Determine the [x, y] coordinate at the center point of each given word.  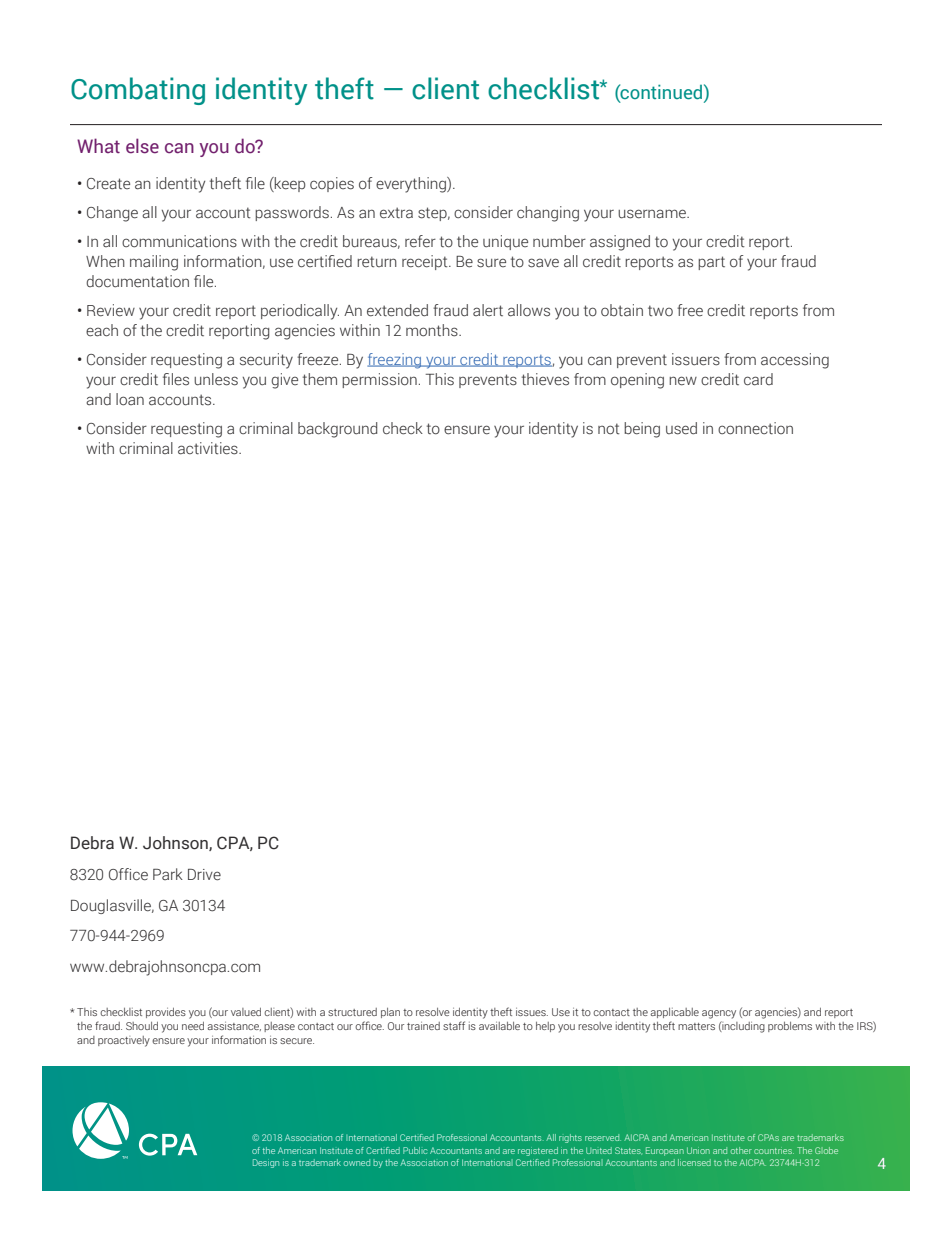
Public [415, 1150]
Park [168, 874]
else [142, 146]
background [337, 430]
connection [755, 428]
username [653, 214]
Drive [204, 875]
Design [266, 1163]
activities [209, 448]
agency [719, 1014]
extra [396, 213]
